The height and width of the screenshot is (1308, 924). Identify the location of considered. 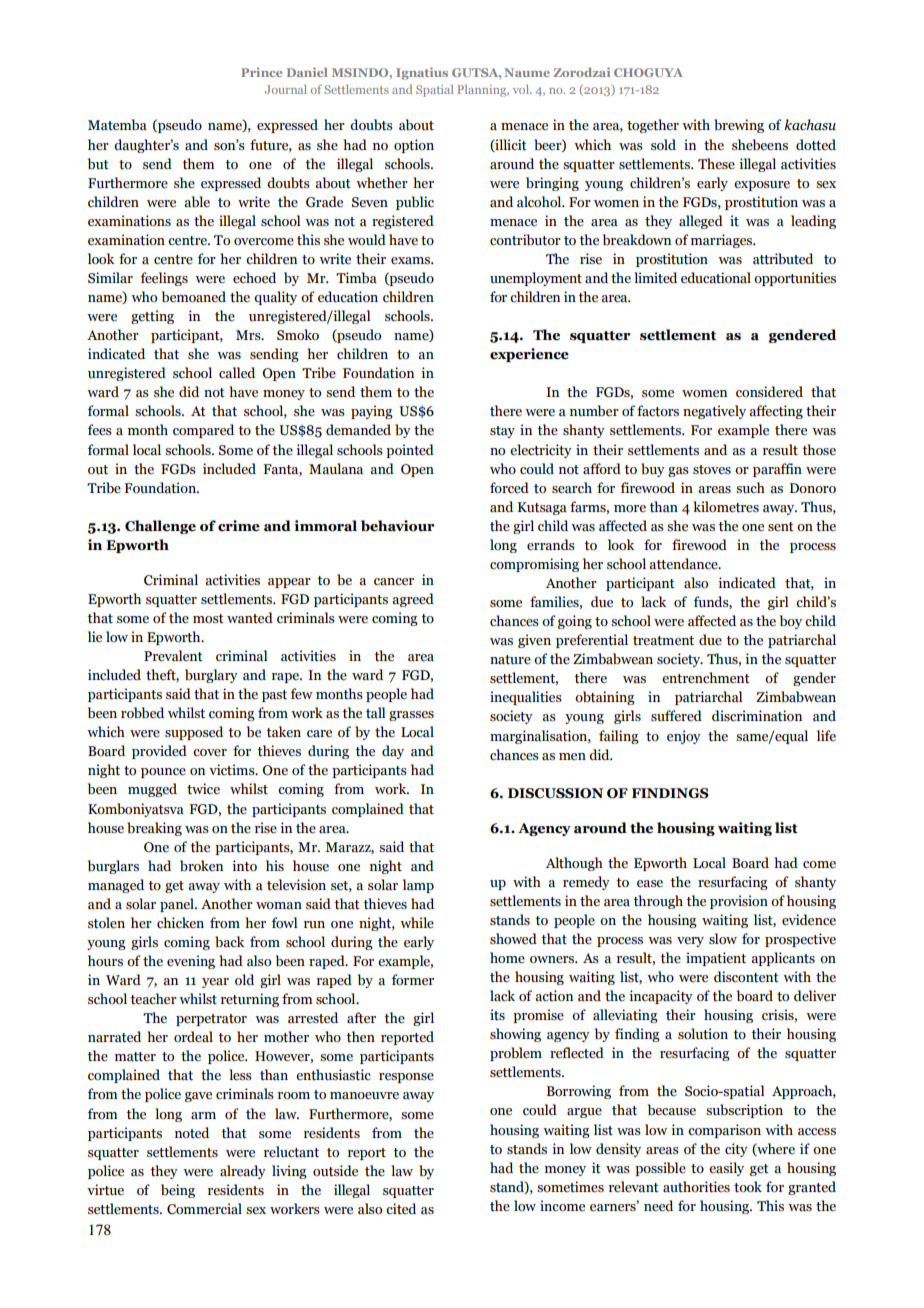
(769, 392).
